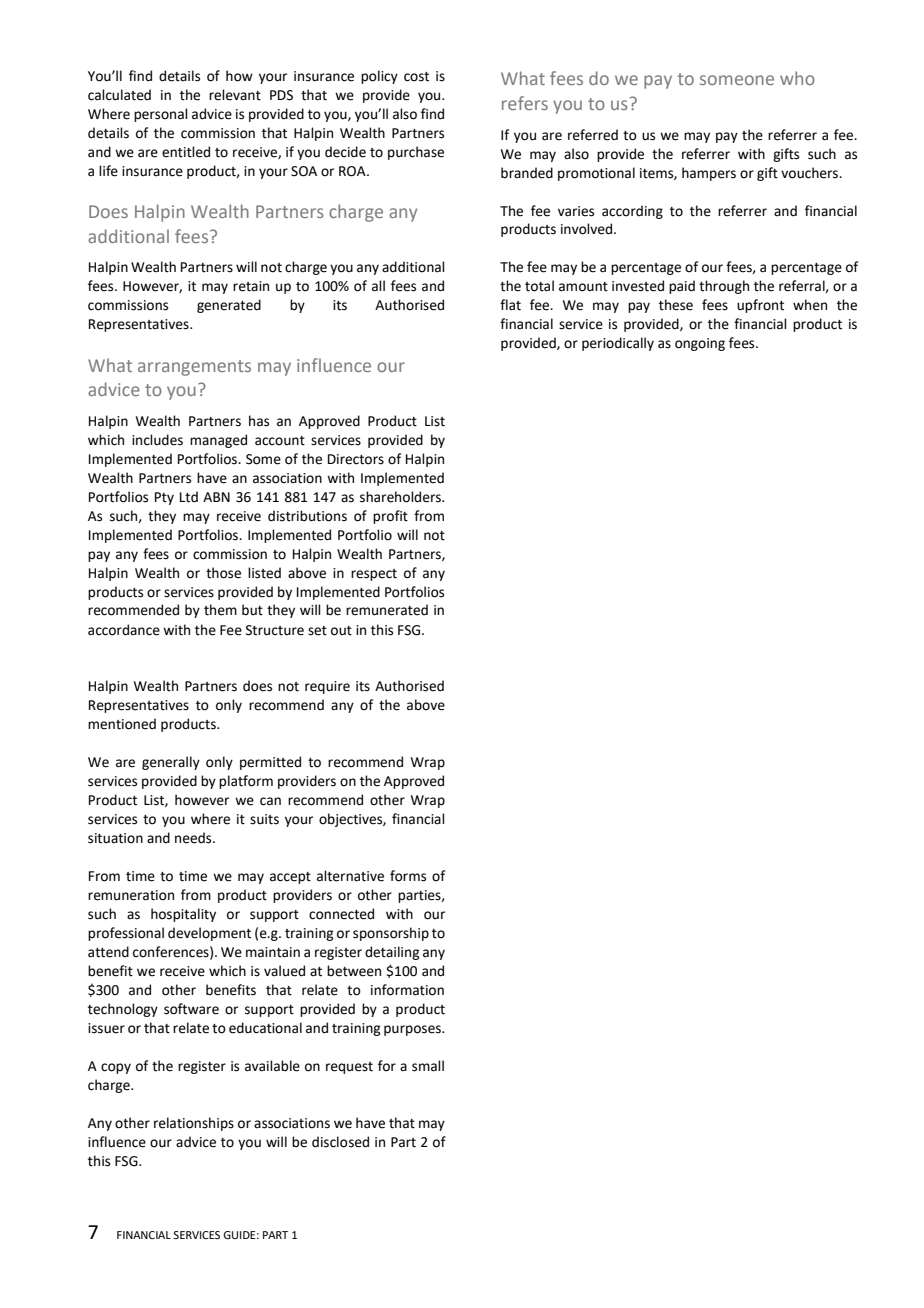  Describe the element at coordinates (408, 876) in the page. I see `forms` at that location.
